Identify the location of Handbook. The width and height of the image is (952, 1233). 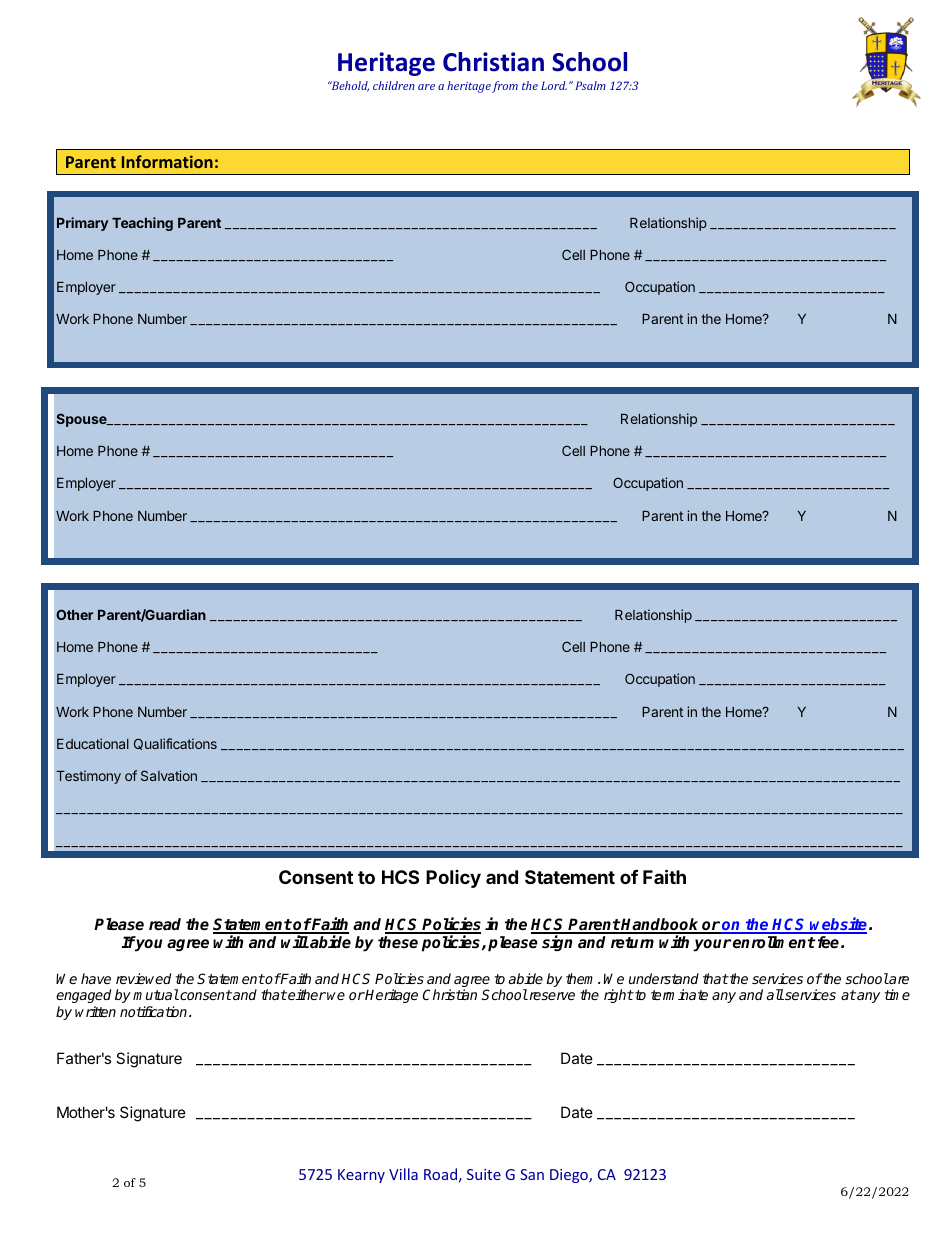
(660, 925).
